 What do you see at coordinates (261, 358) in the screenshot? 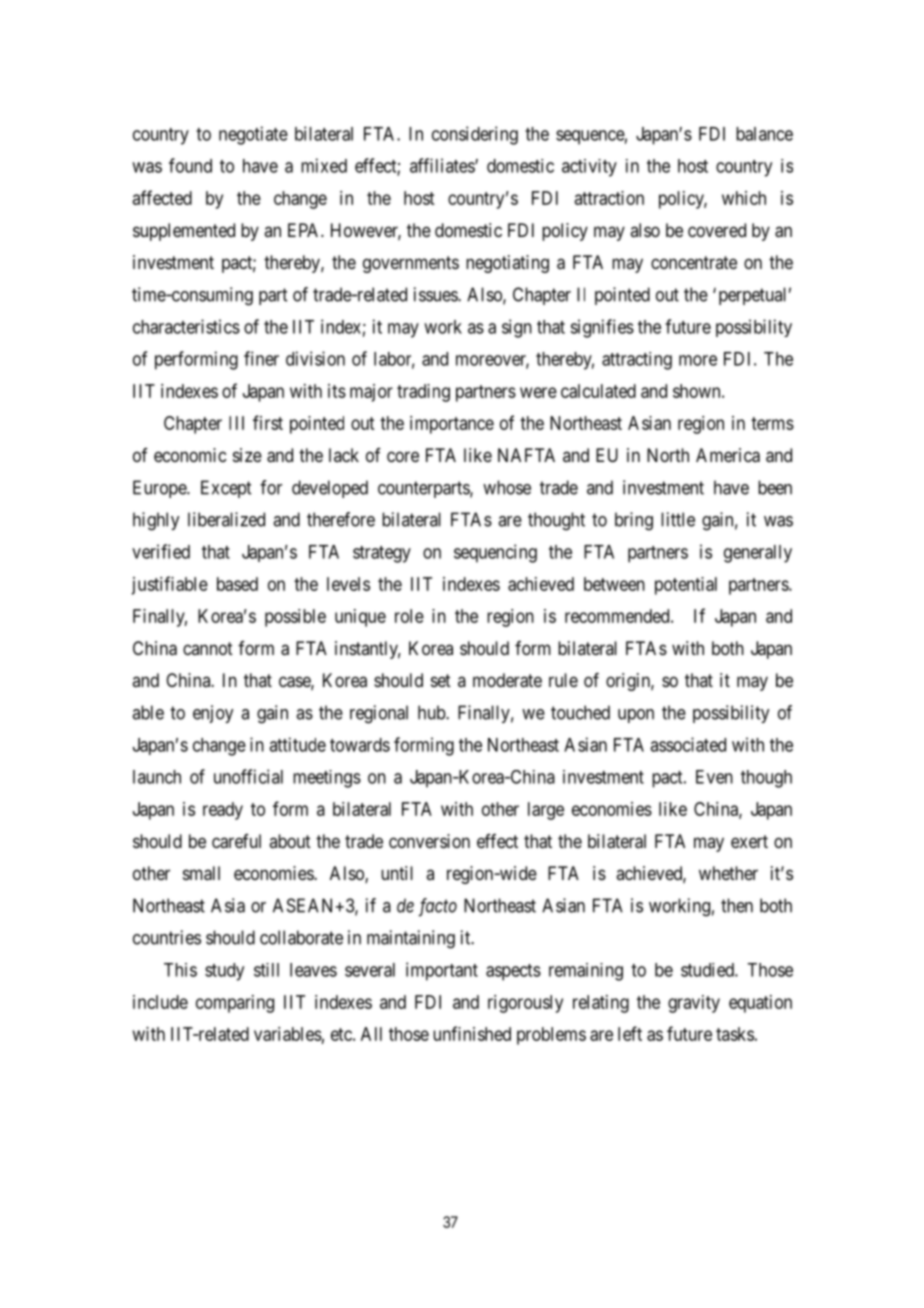
I see `finer` at bounding box center [261, 358].
